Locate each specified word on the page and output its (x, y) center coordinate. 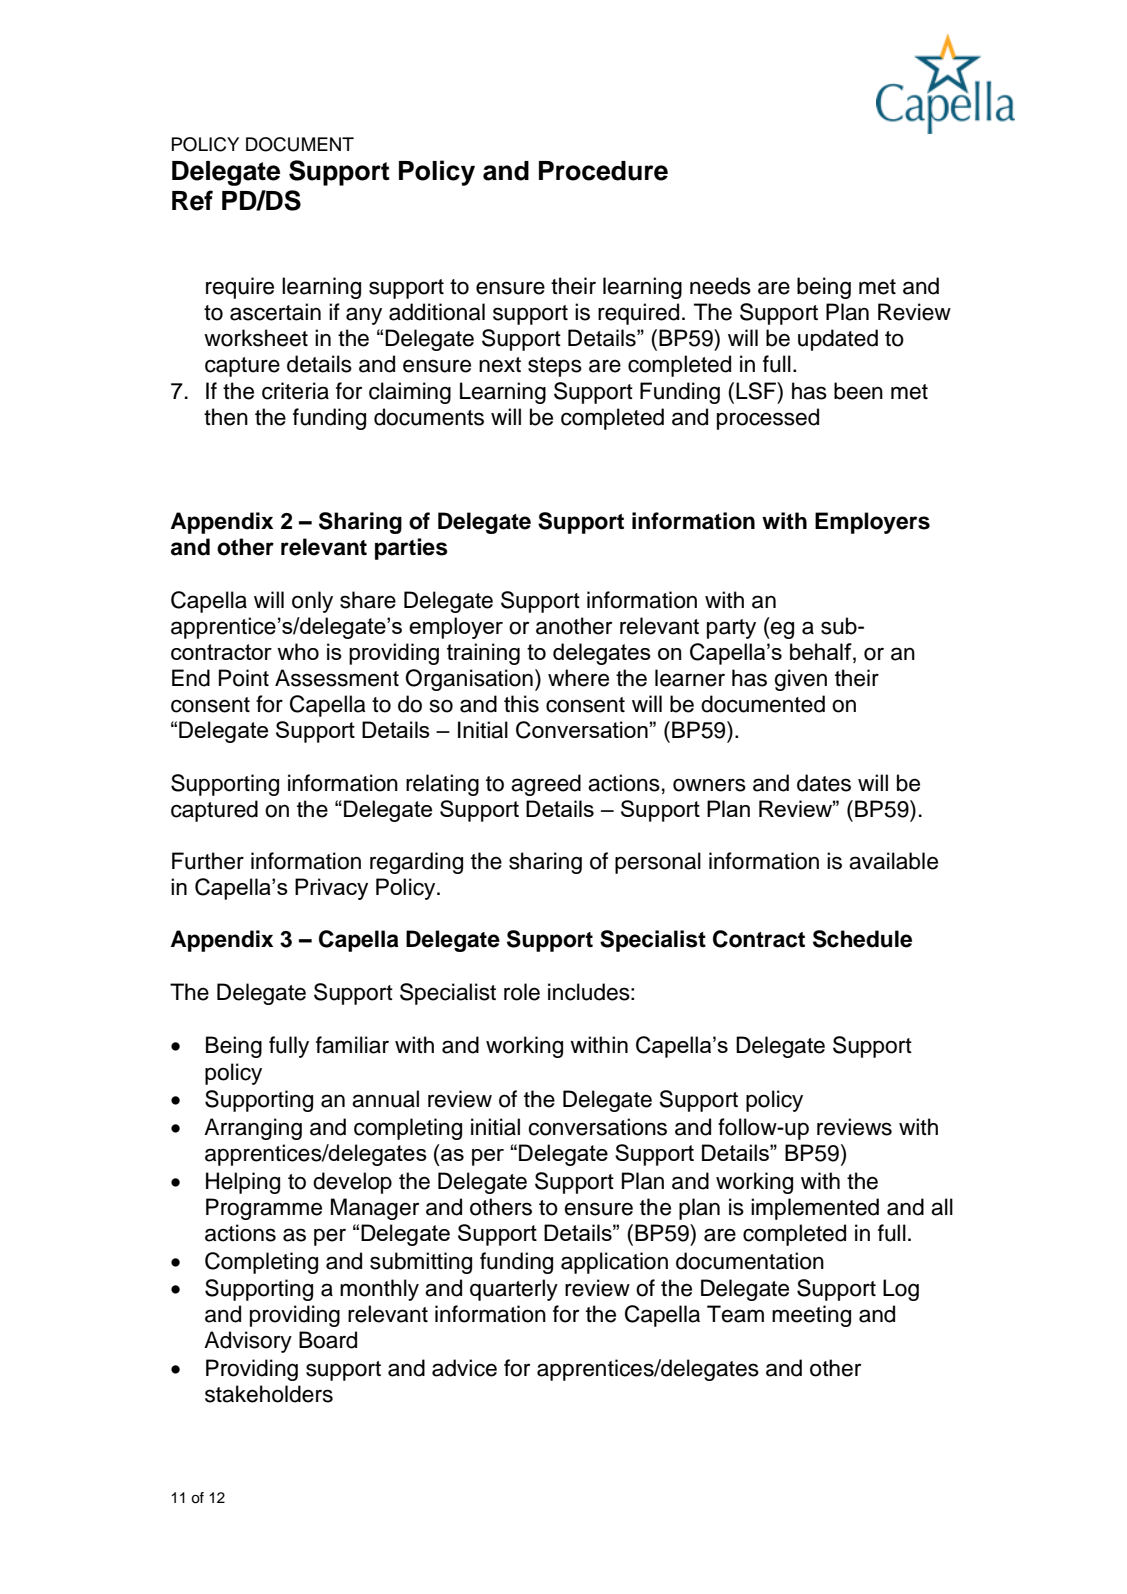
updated (838, 340)
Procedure (603, 171)
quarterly (514, 1290)
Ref (192, 200)
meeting (811, 1316)
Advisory (248, 1342)
